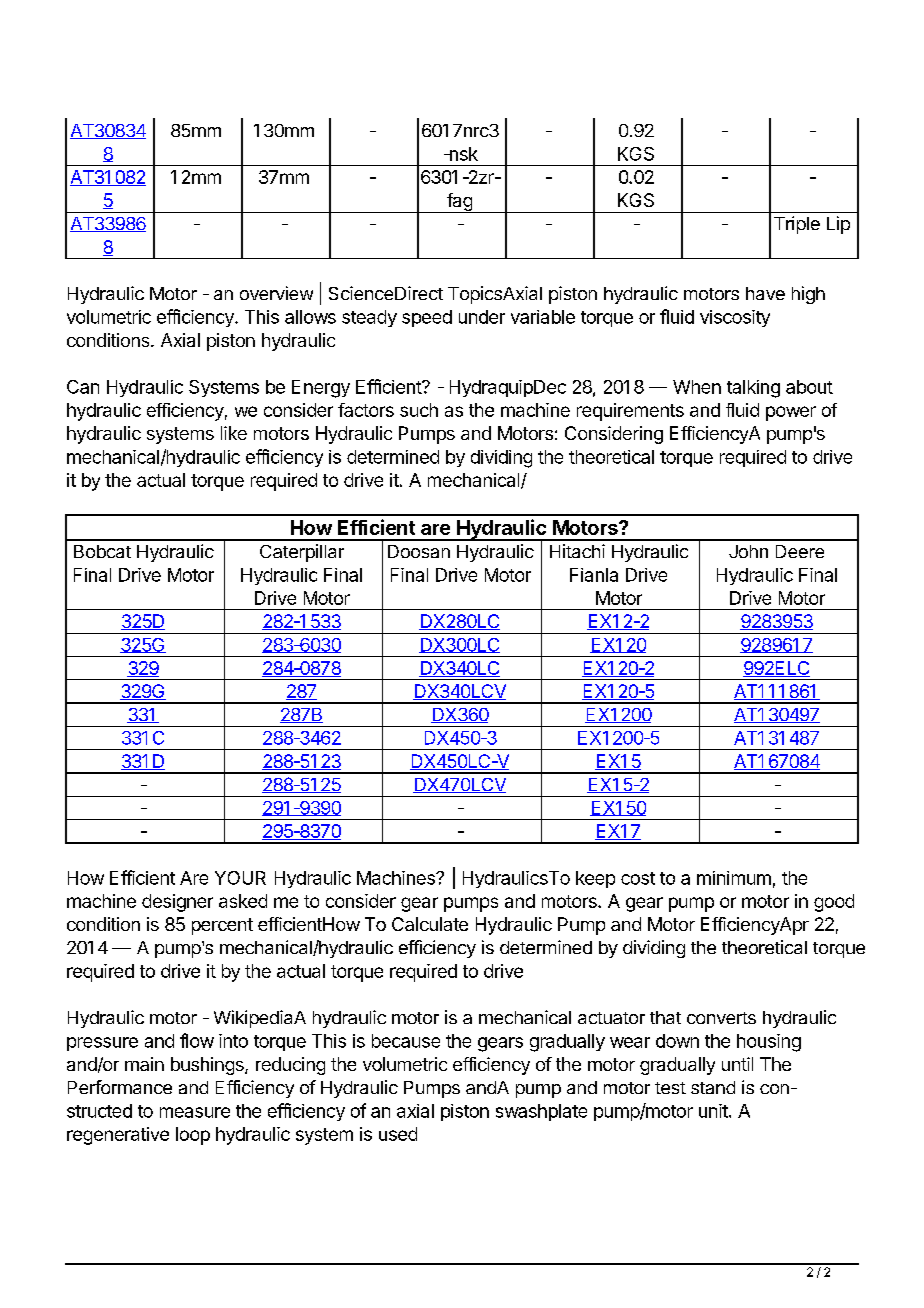  I want to click on YOUR, so click(240, 878).
